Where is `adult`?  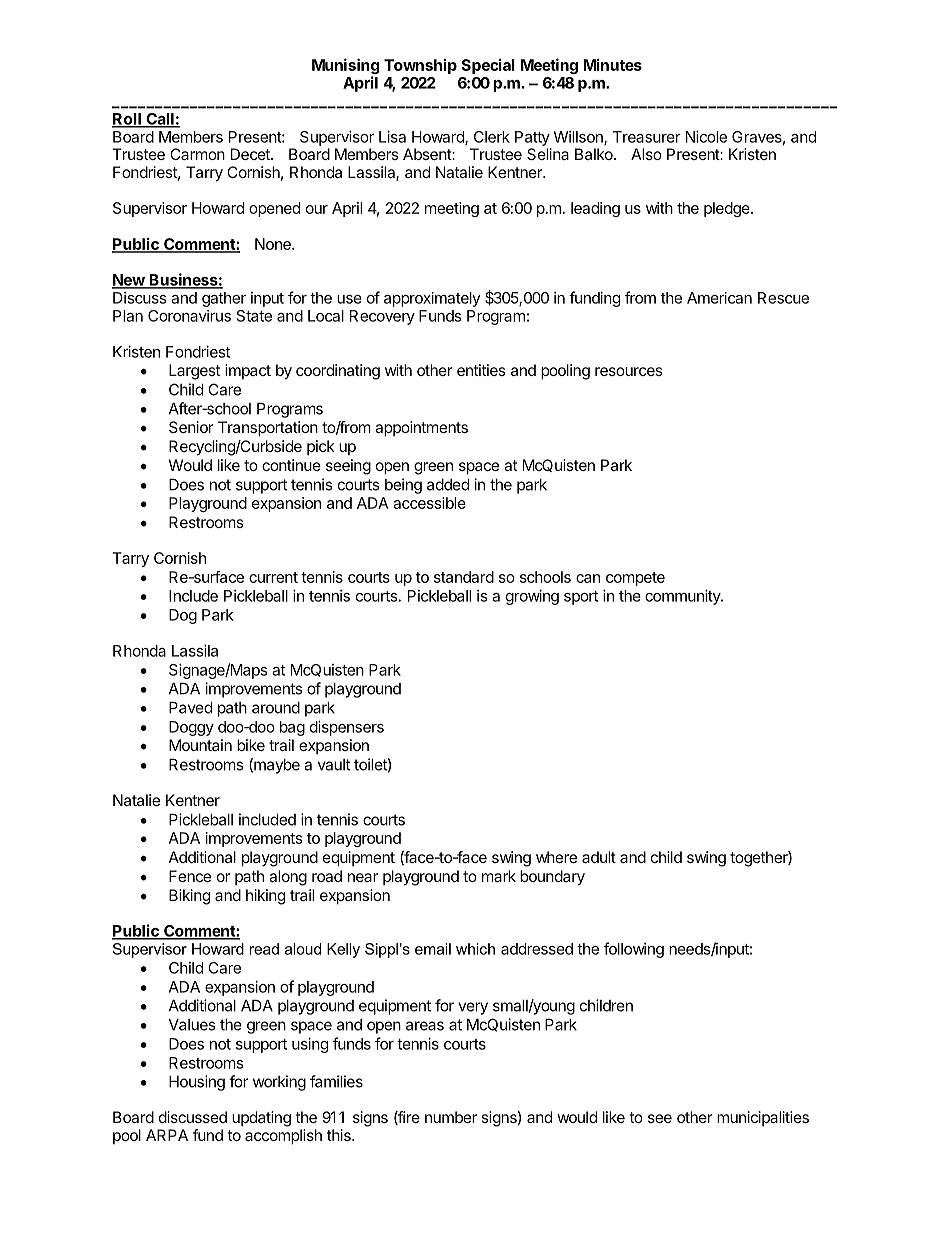 adult is located at coordinates (599, 857).
